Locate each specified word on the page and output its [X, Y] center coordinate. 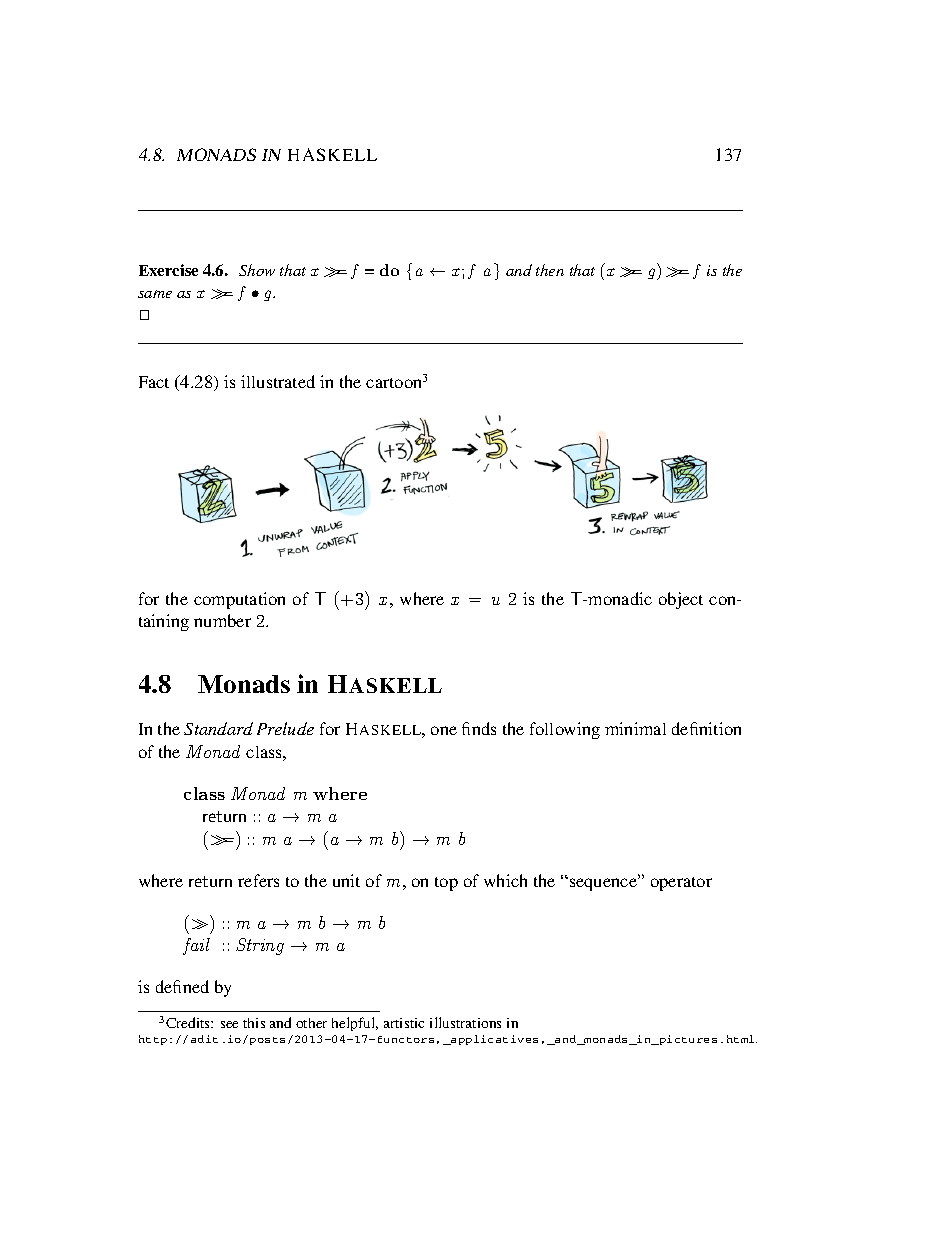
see [229, 1024]
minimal [635, 728]
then [550, 270]
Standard [218, 728]
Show [257, 270]
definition [706, 728]
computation [239, 600]
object [681, 600]
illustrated [278, 381]
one [444, 730]
